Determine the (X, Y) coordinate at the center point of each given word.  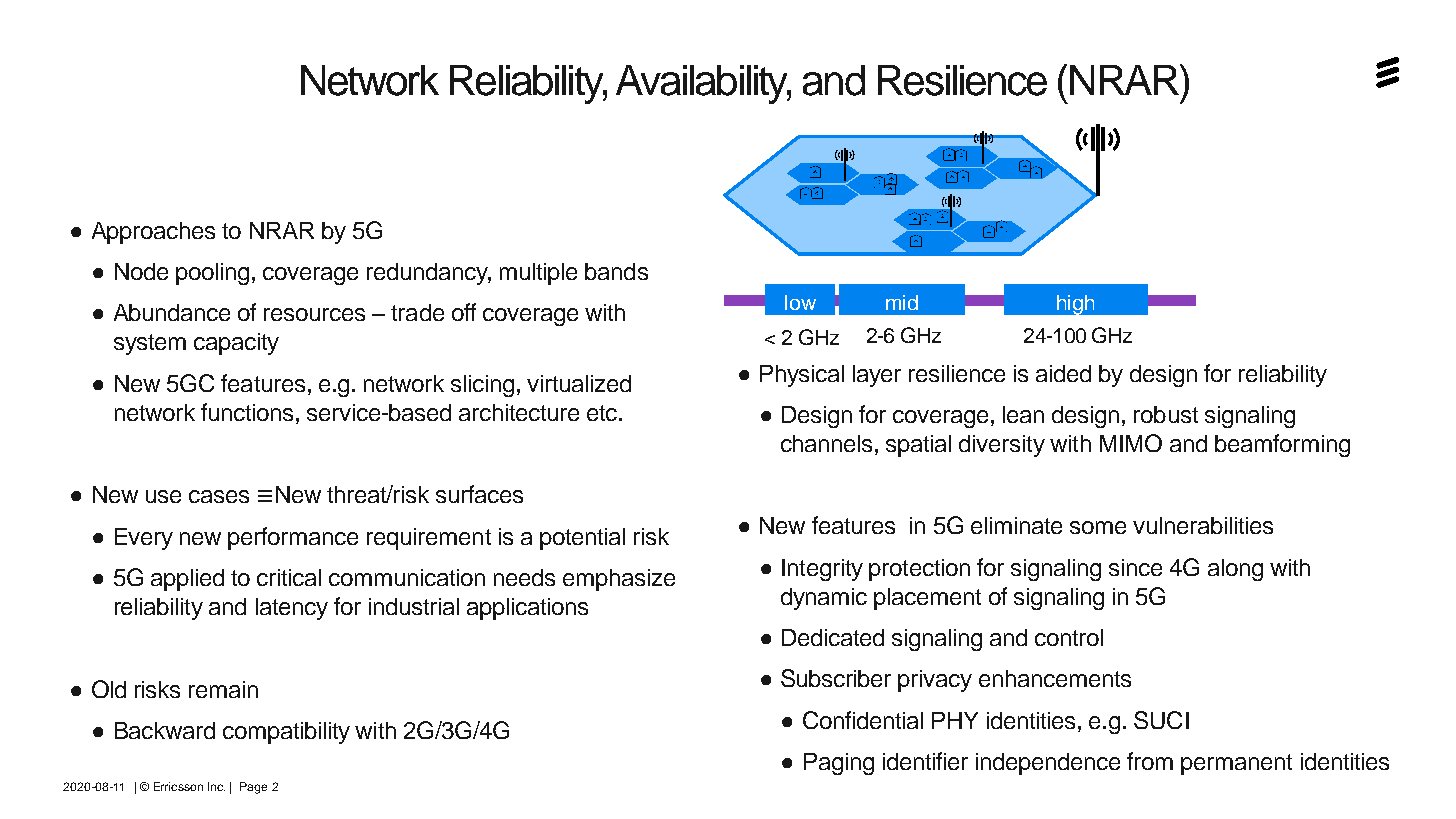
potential (582, 539)
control (1069, 637)
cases (219, 496)
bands (616, 271)
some (1098, 527)
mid (902, 302)
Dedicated (833, 637)
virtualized (579, 383)
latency (292, 609)
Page (253, 788)
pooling (212, 274)
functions (247, 412)
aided (1063, 373)
